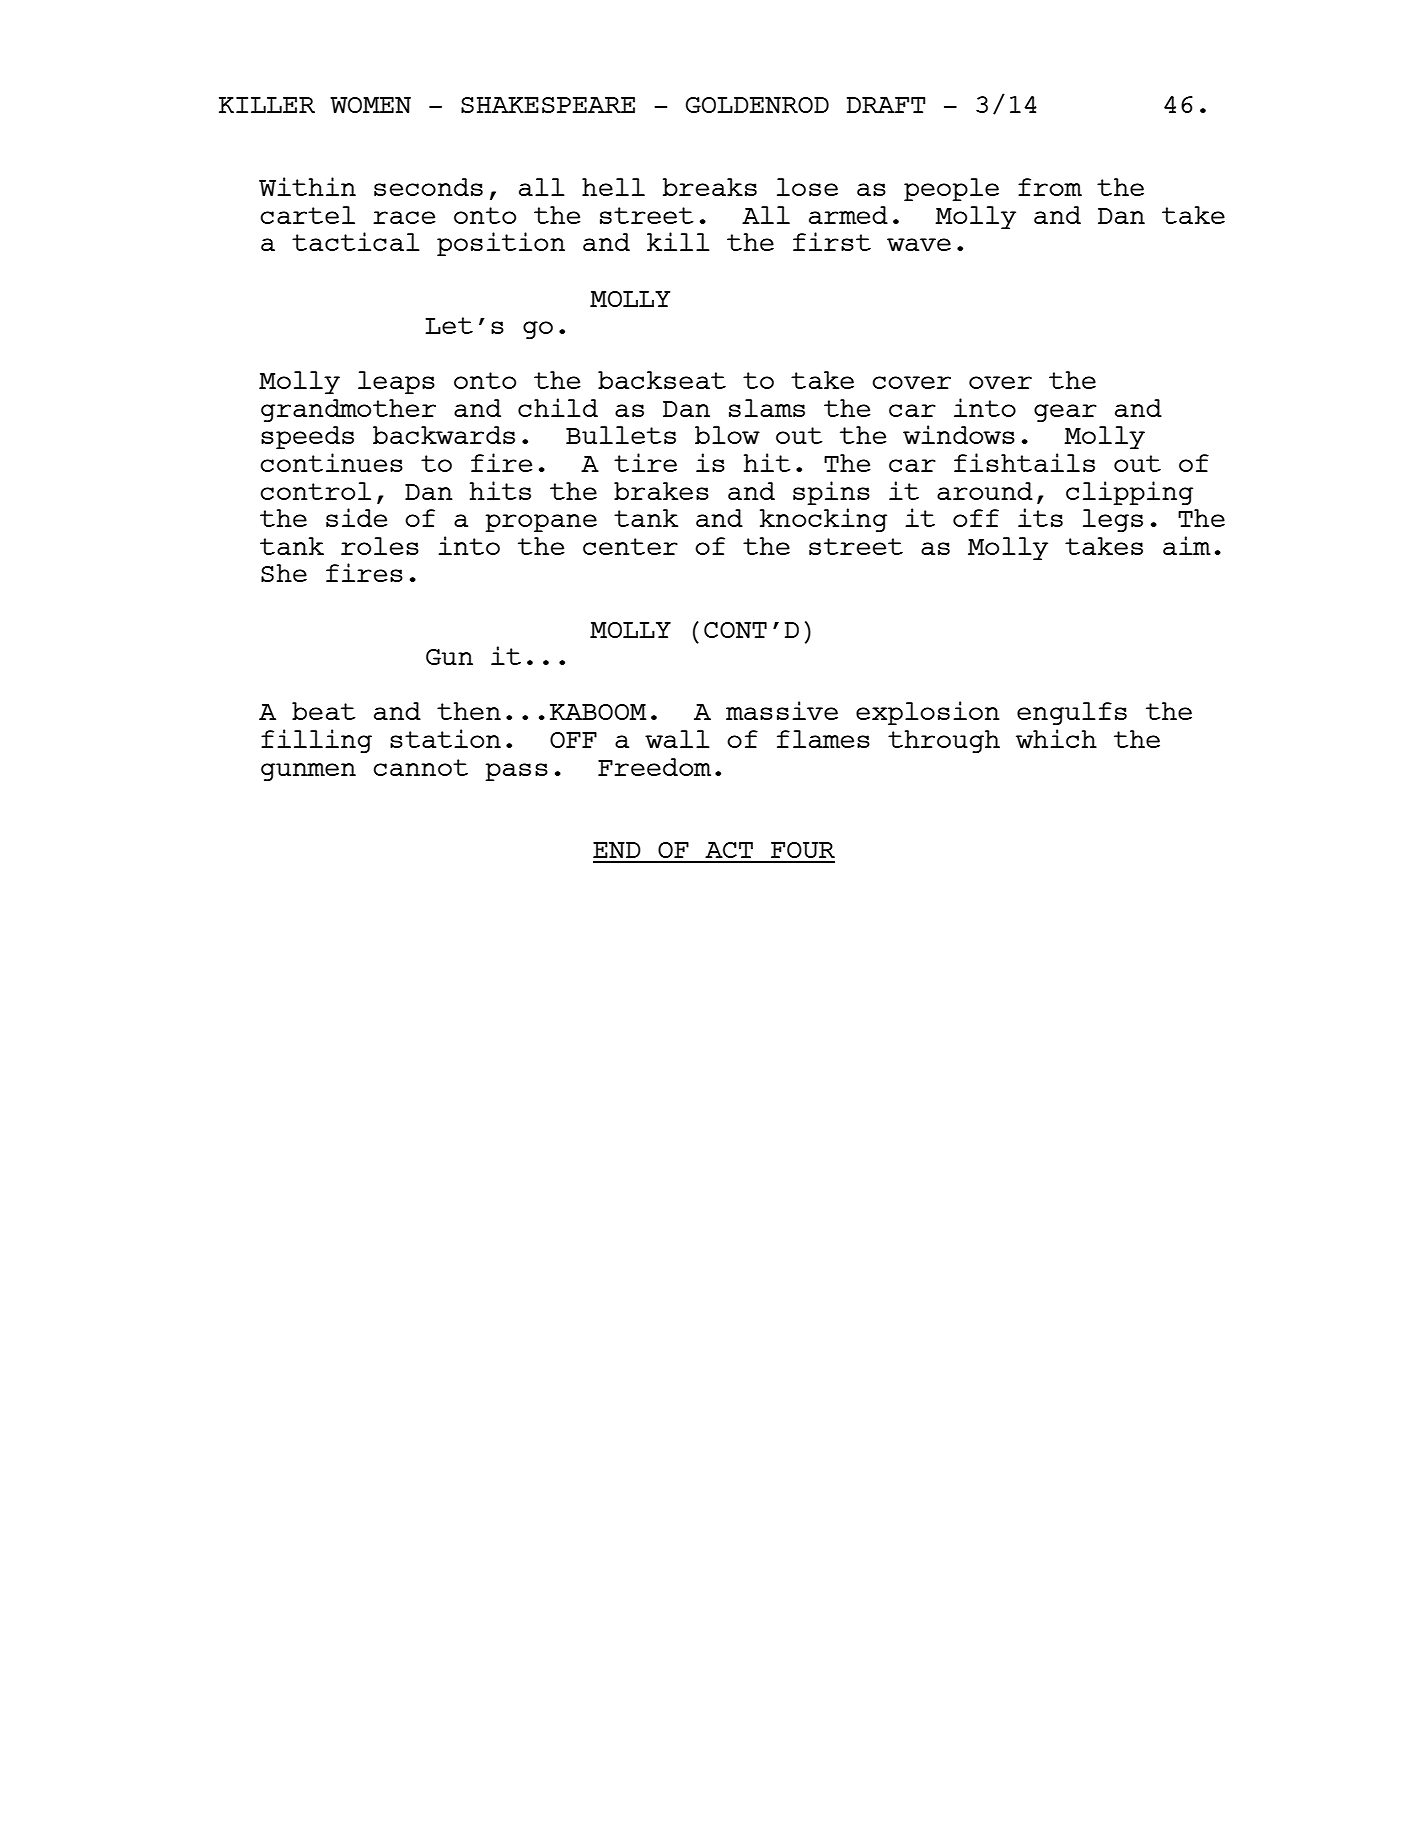  Describe the element at coordinates (1065, 413) in the screenshot. I see `gear` at that location.
